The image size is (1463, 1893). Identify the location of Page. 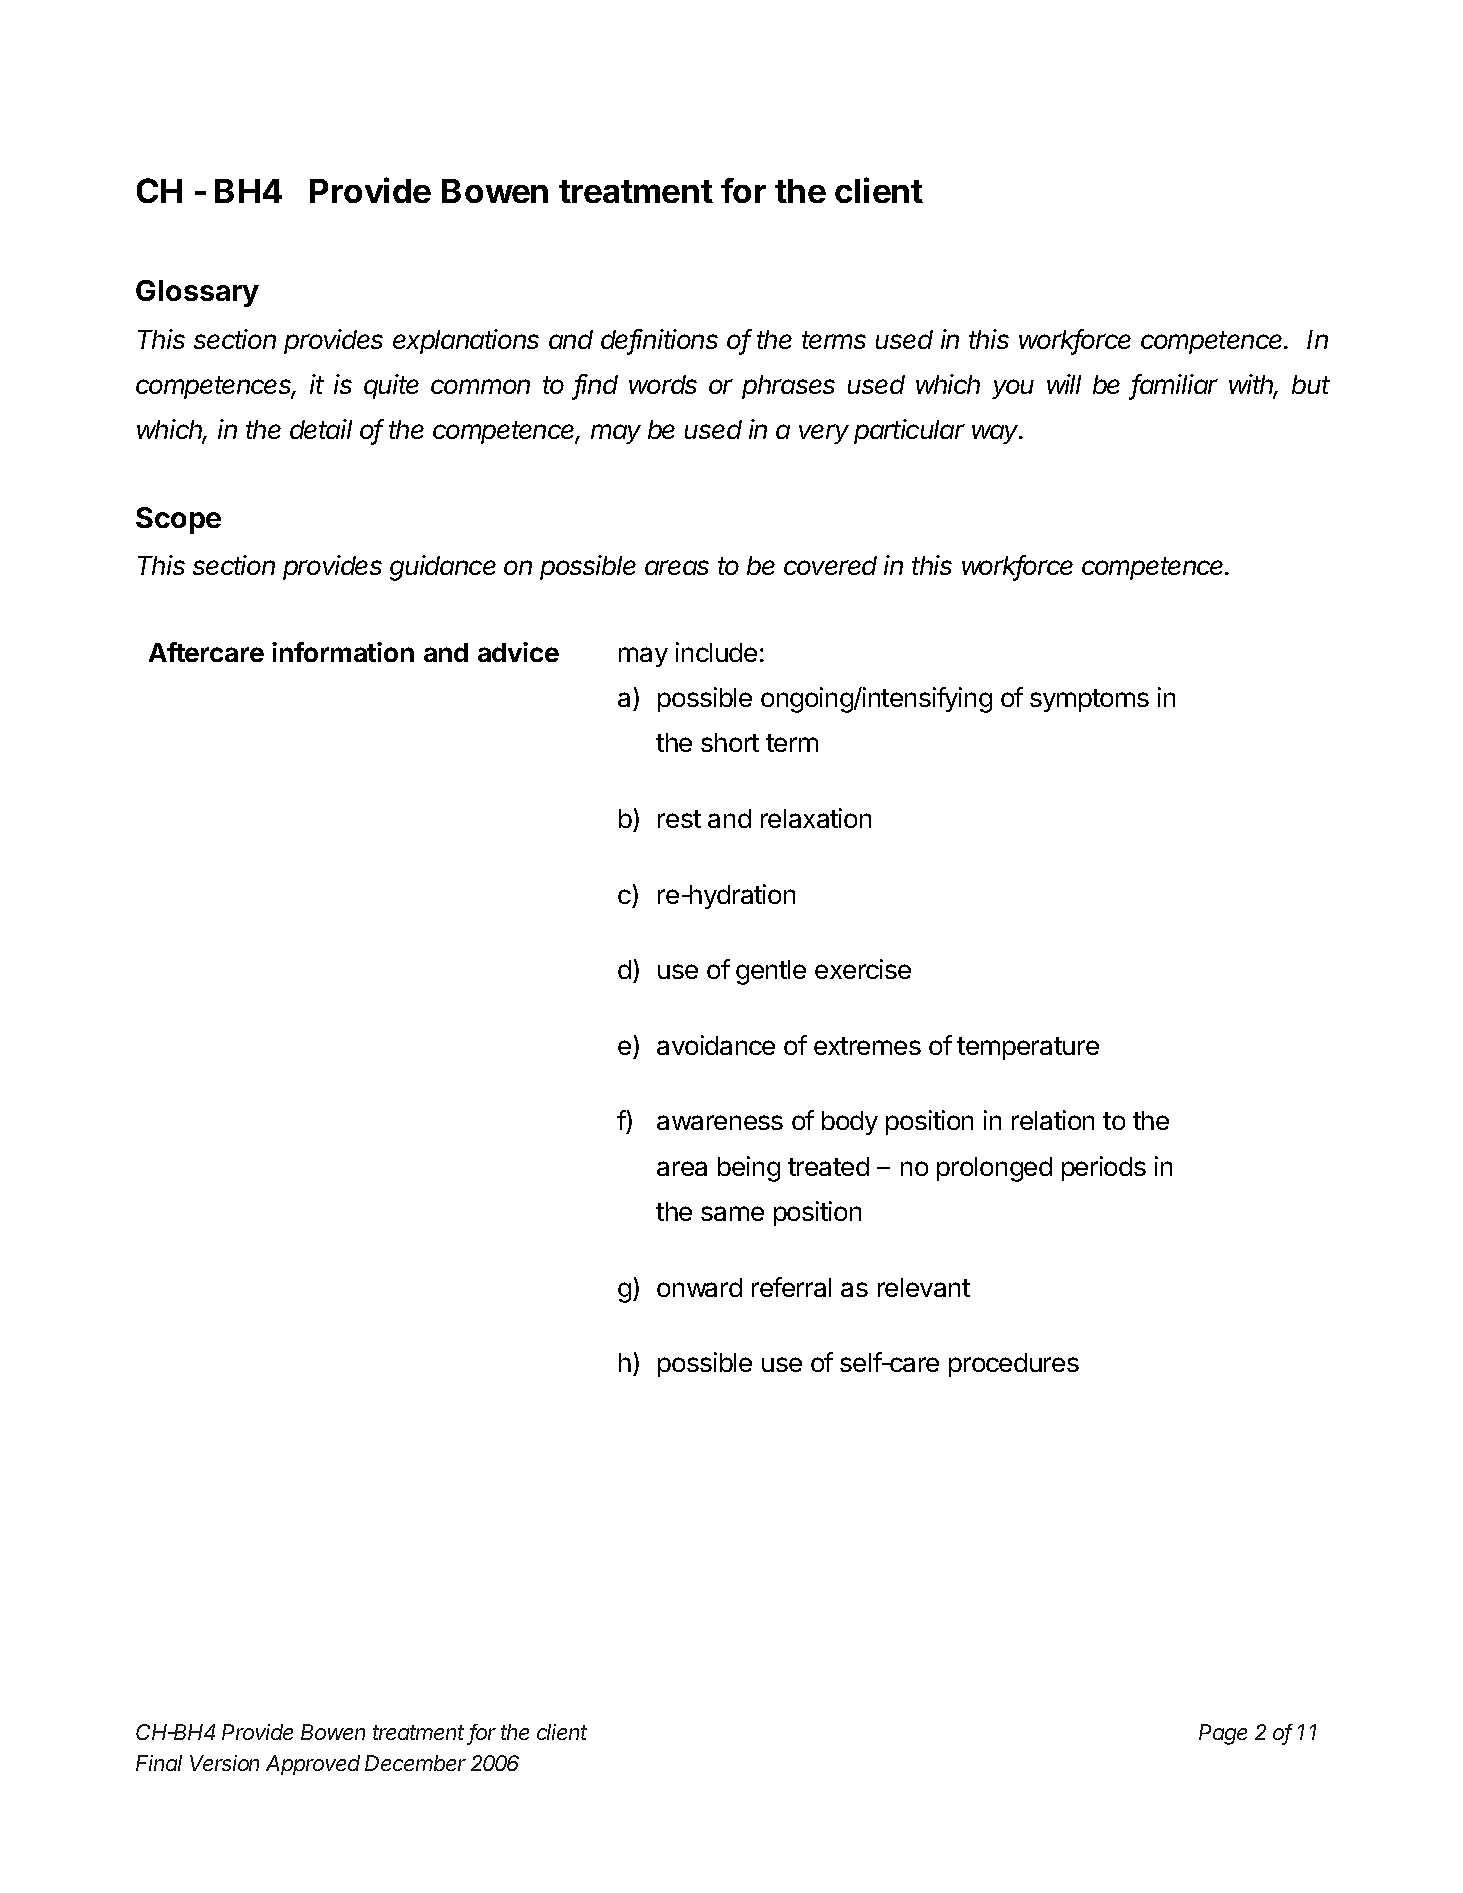
(1223, 1734).
